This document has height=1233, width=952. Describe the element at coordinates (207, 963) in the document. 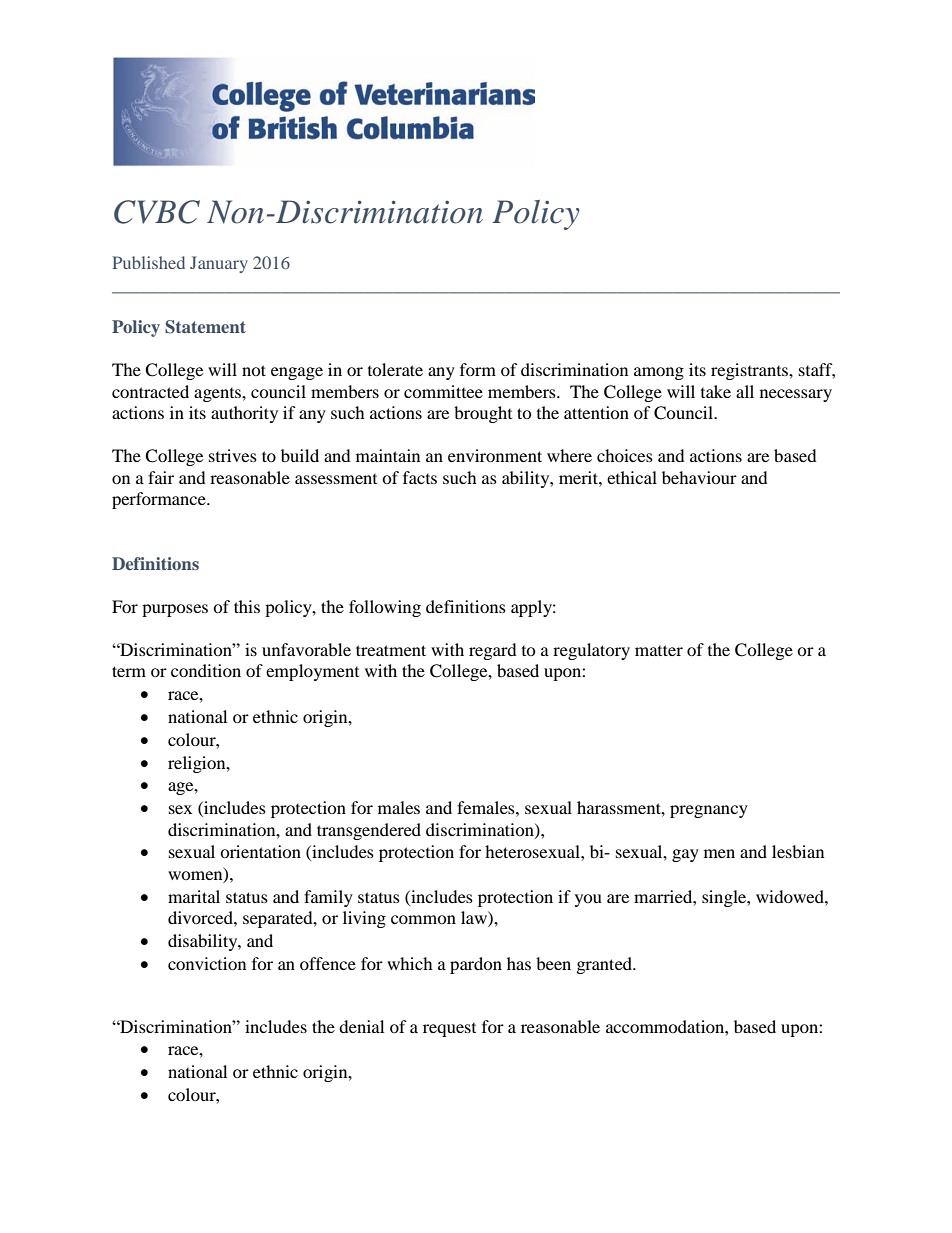

I see `conviction` at that location.
